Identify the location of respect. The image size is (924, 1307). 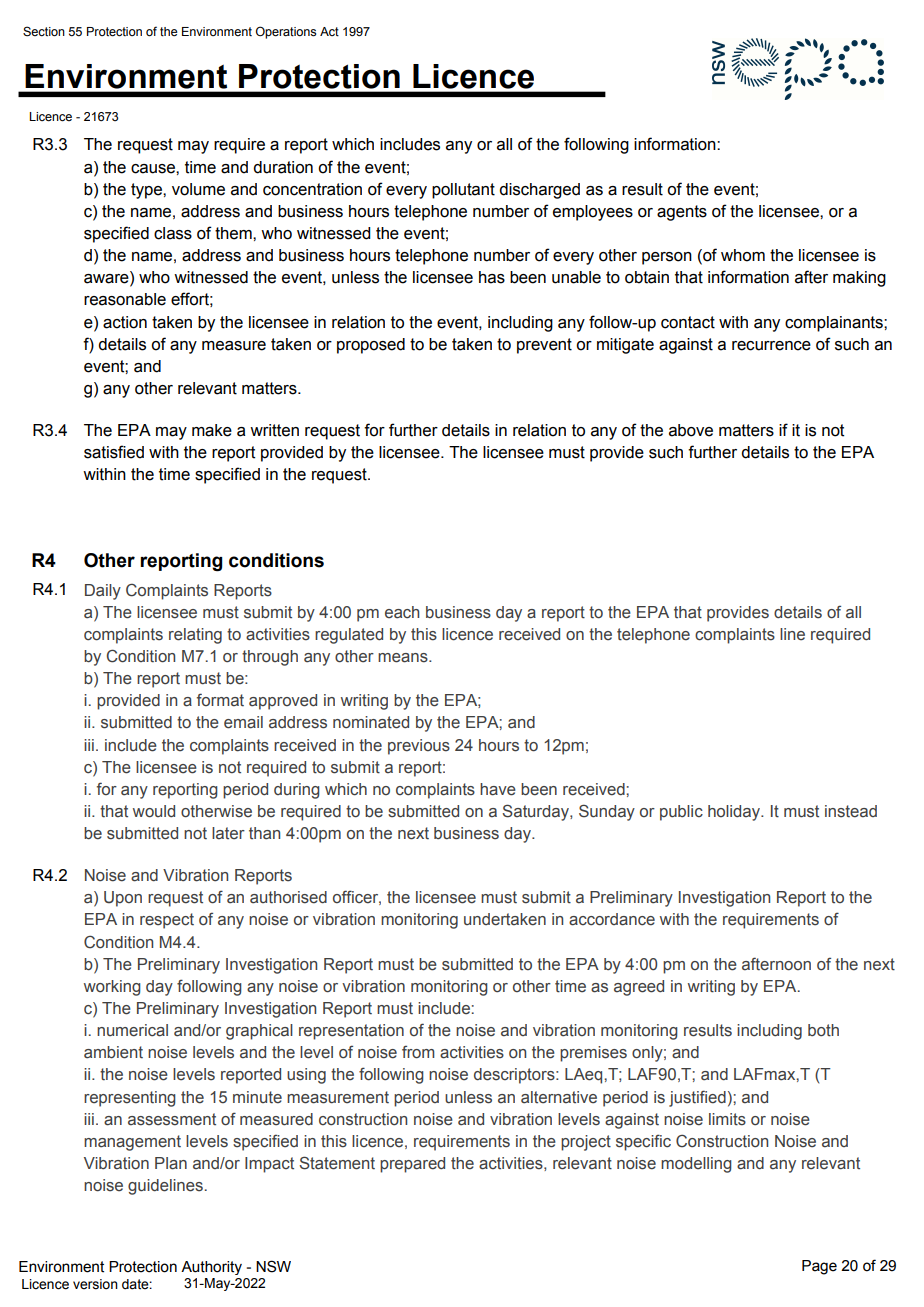
(167, 921).
